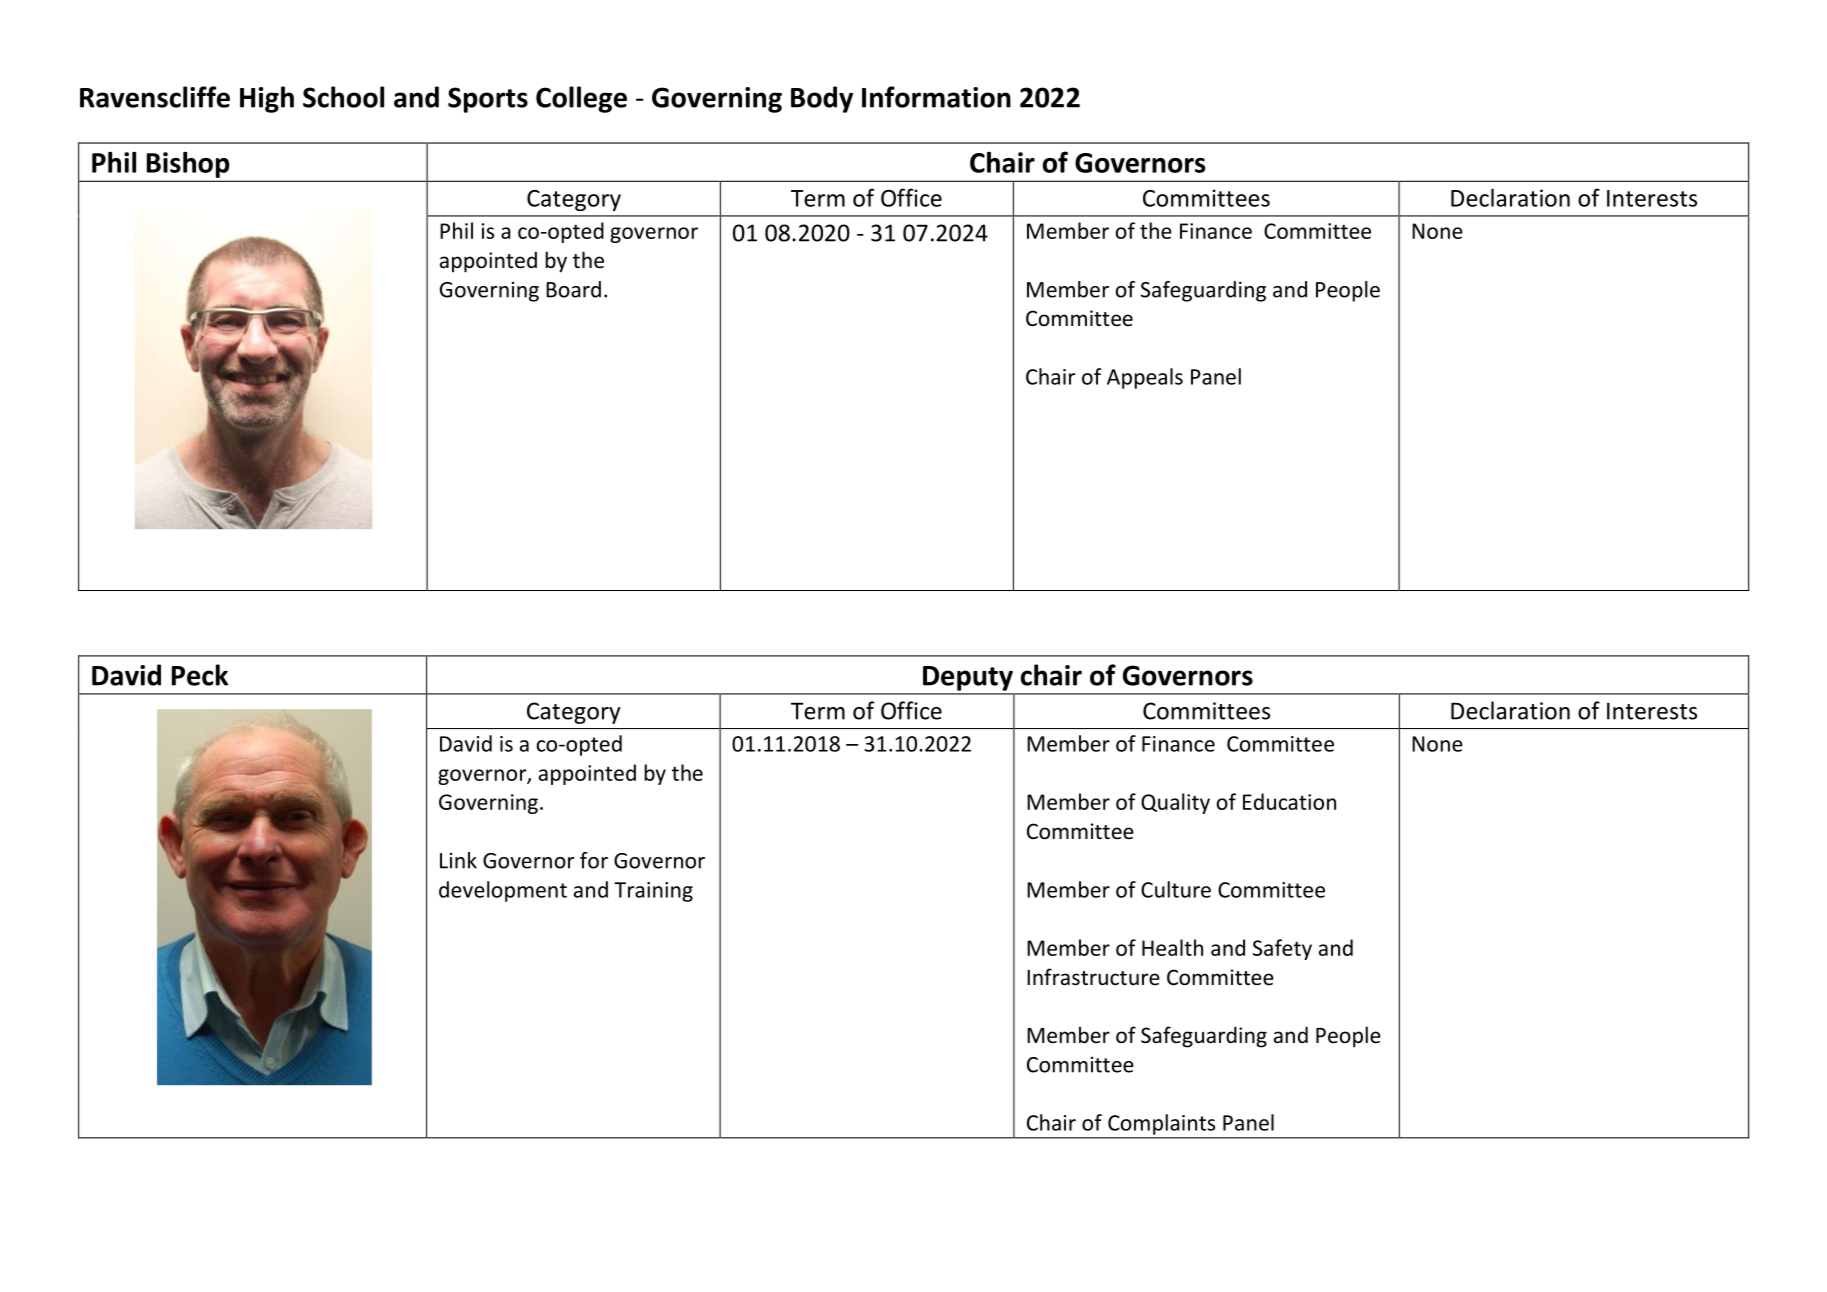 This screenshot has height=1292, width=1827. What do you see at coordinates (822, 99) in the screenshot?
I see `Body` at bounding box center [822, 99].
